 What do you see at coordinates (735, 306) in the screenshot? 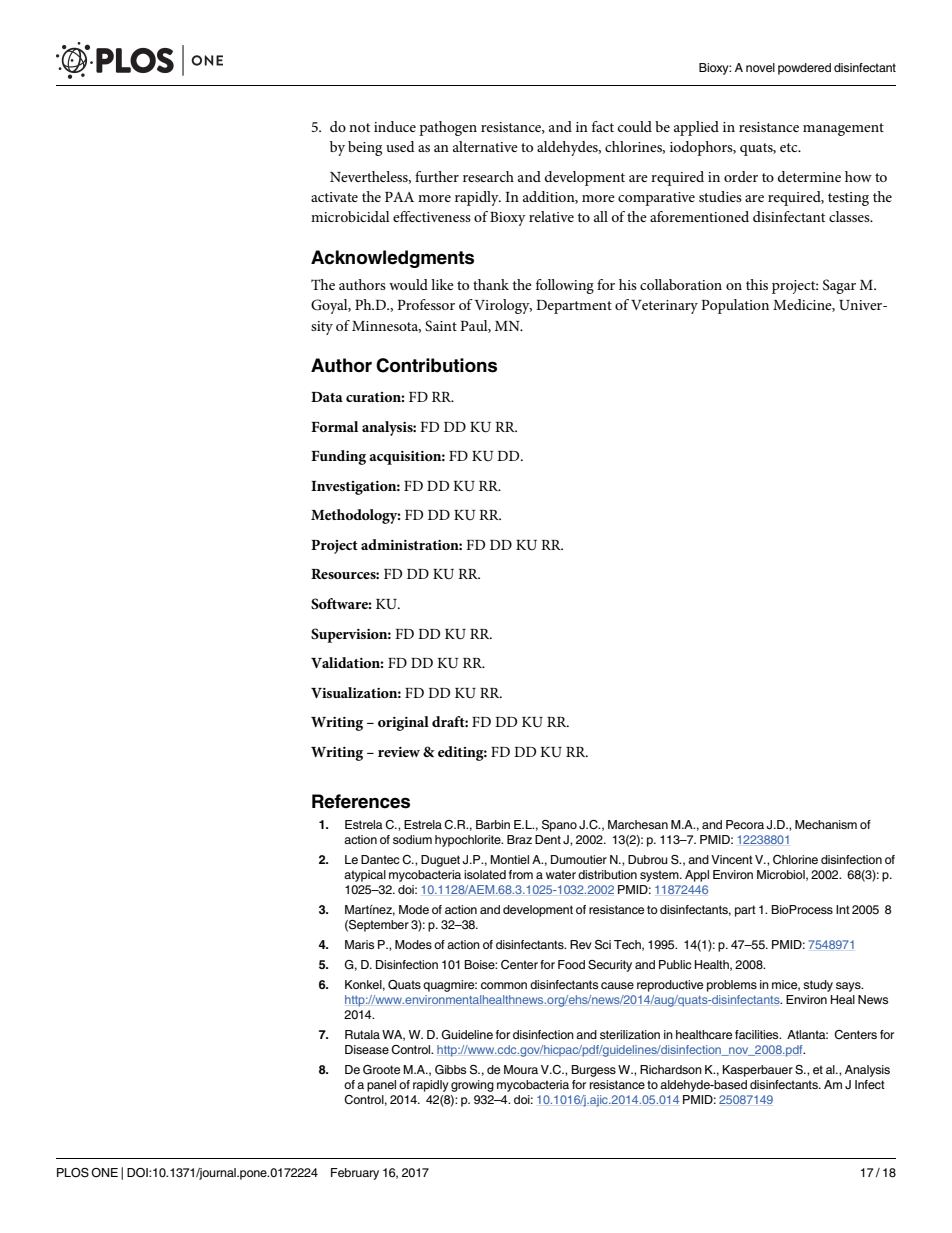
I see `Population` at bounding box center [735, 306].
